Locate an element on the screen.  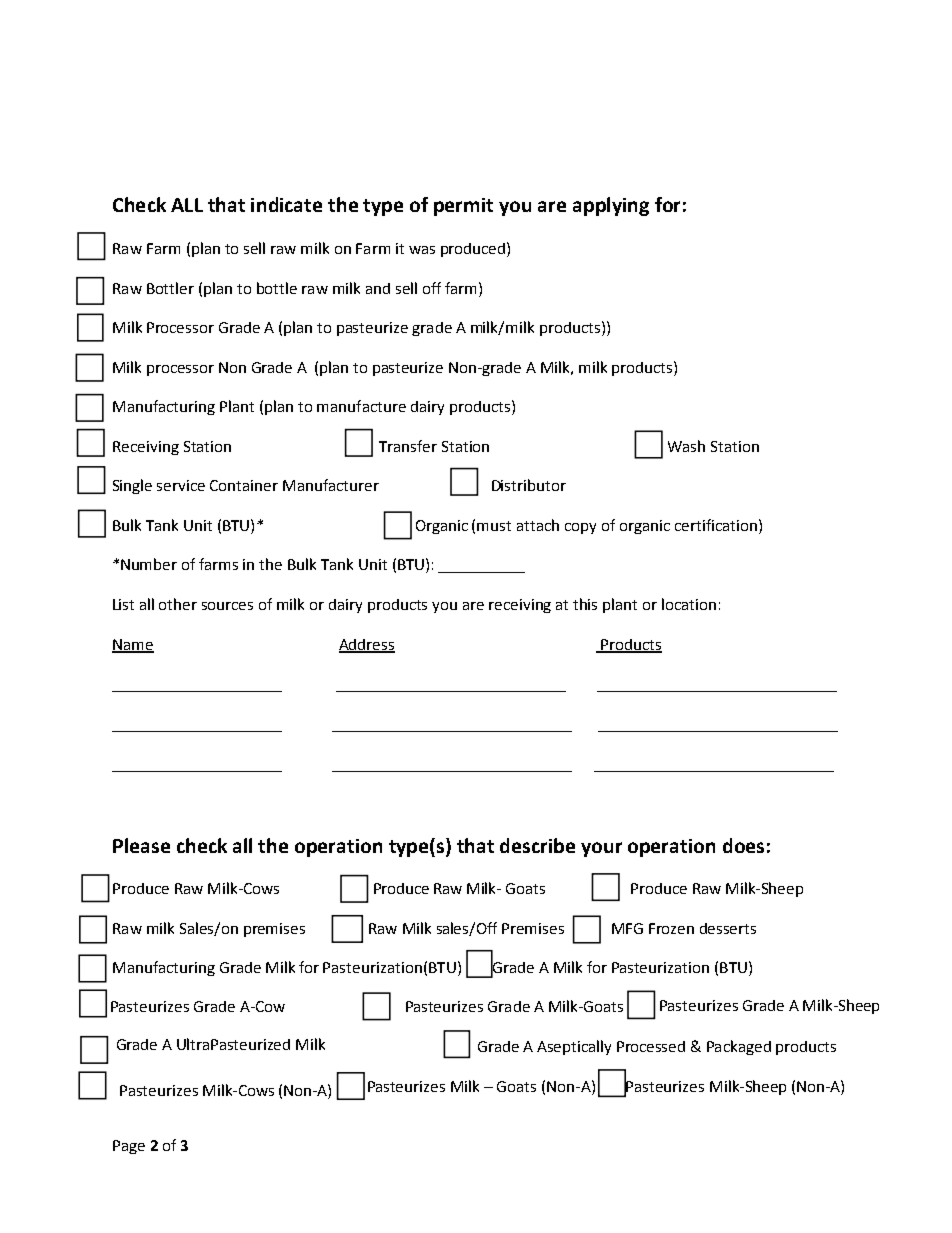
Page is located at coordinates (129, 1147).
